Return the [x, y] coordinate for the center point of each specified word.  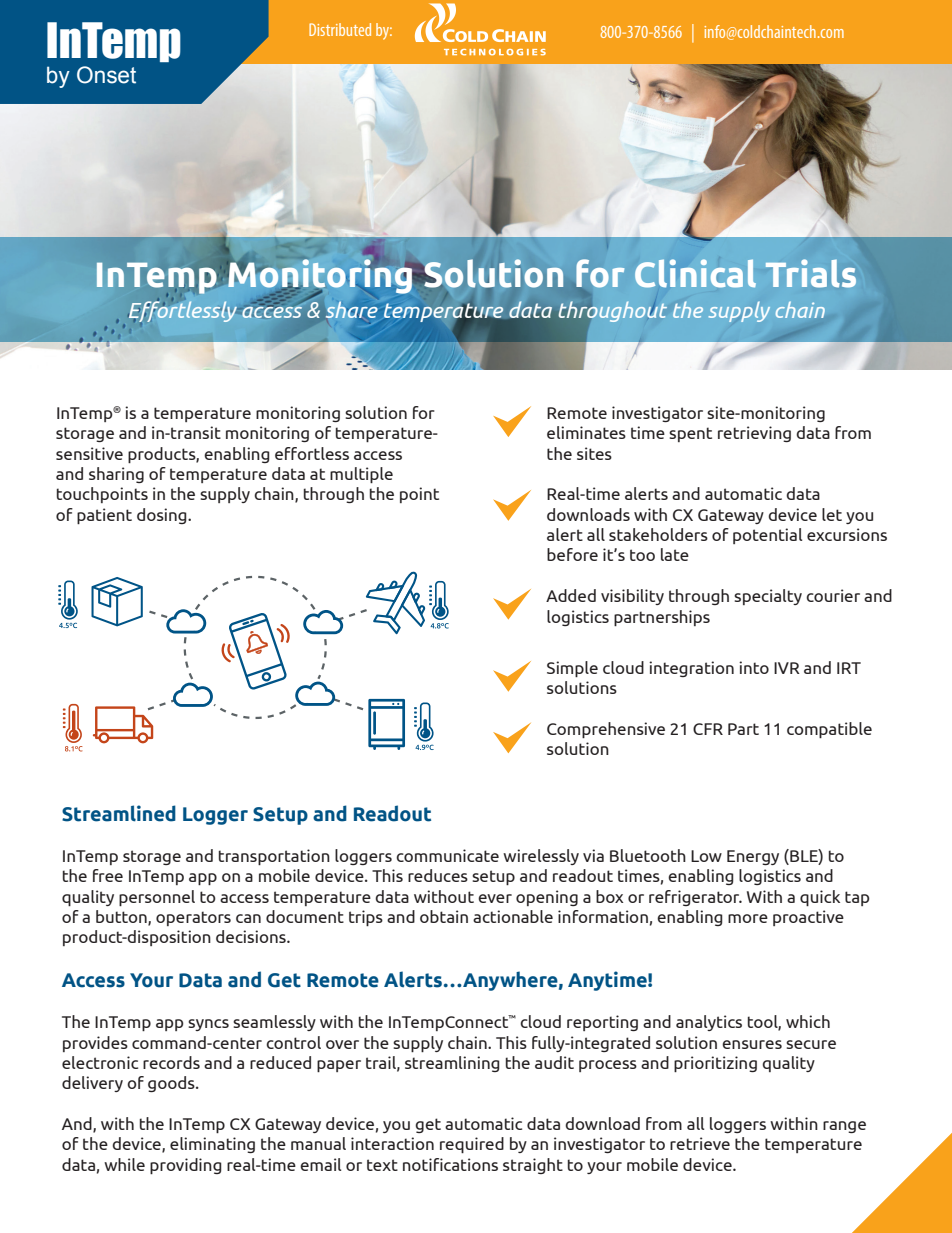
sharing [116, 475]
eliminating [212, 1145]
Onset [106, 75]
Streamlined [119, 813]
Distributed [340, 29]
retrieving [754, 434]
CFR [708, 729]
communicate [447, 855]
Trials [811, 273]
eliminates [586, 432]
